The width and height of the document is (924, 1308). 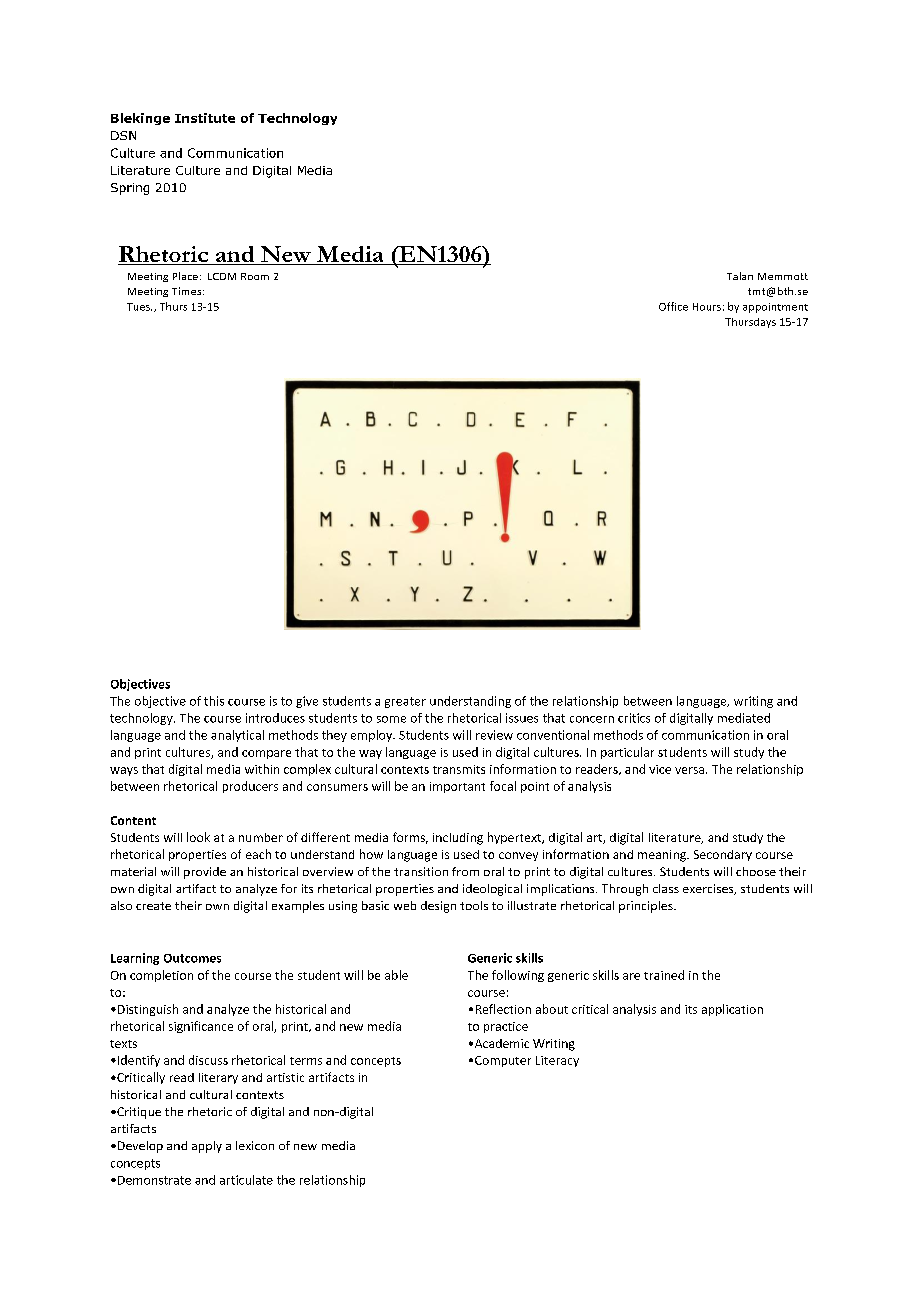 I want to click on Place, so click(x=185, y=276).
